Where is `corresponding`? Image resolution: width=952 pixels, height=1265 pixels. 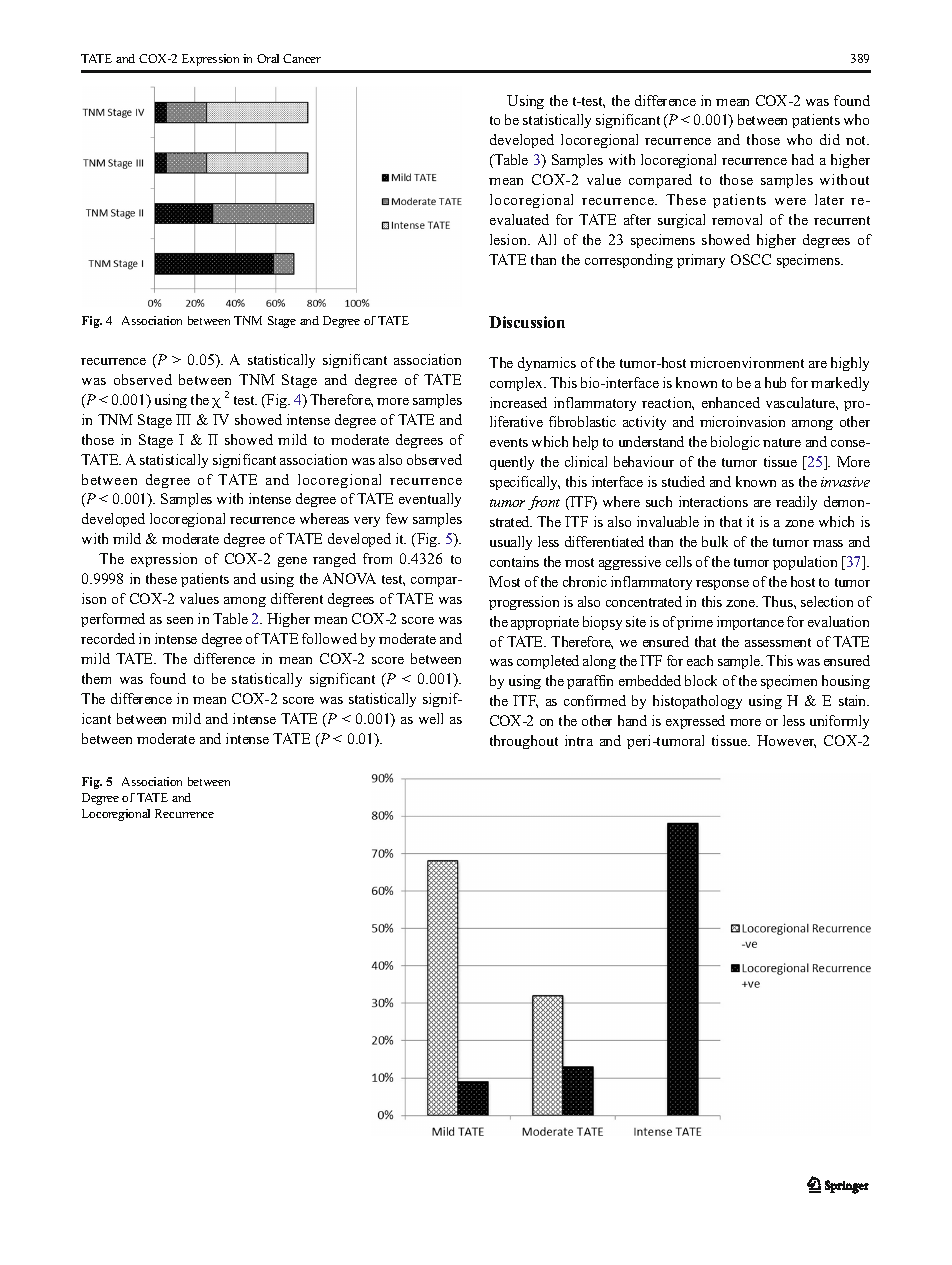 corresponding is located at coordinates (629, 261).
